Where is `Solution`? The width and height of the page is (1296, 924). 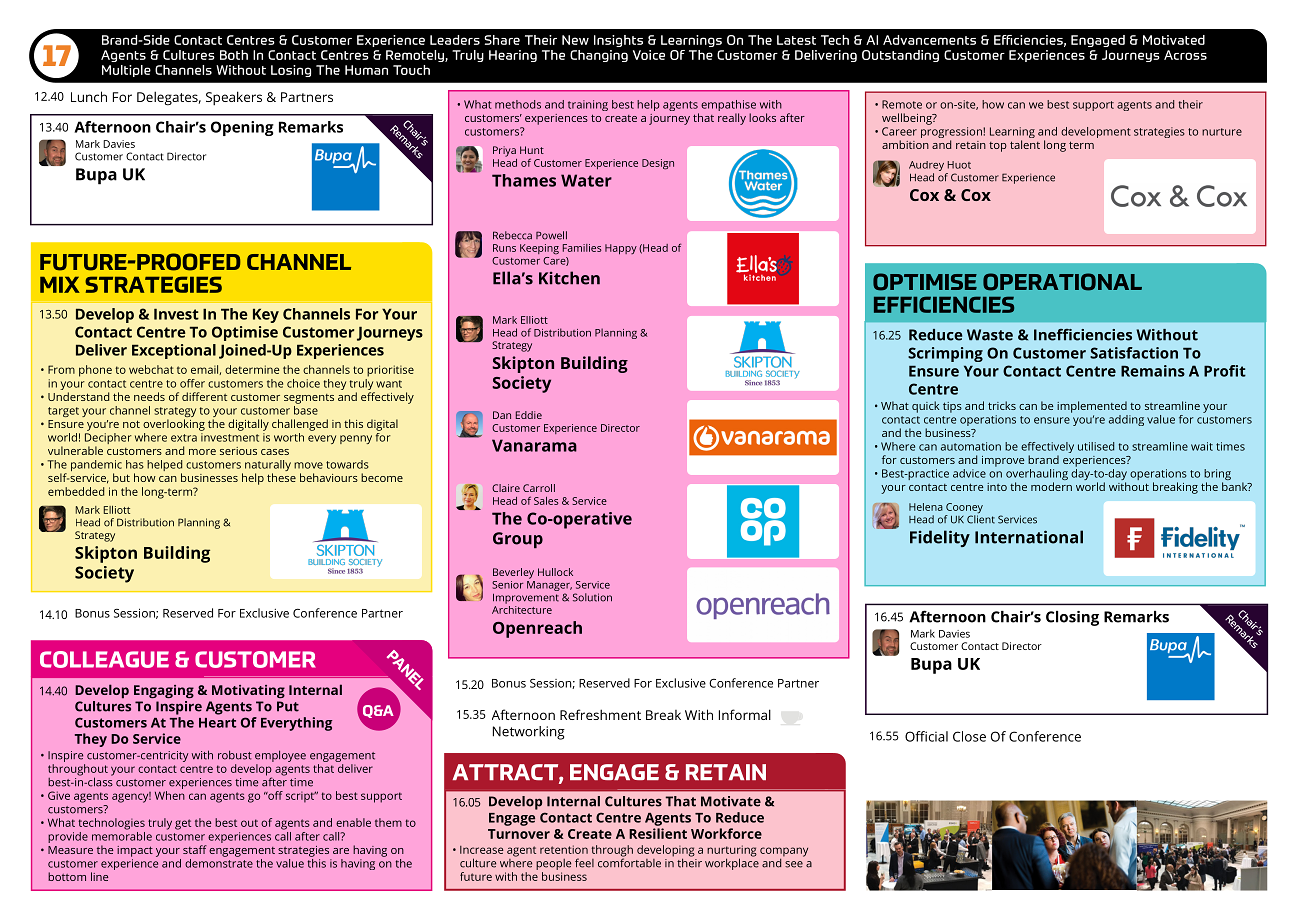 Solution is located at coordinates (592, 597).
